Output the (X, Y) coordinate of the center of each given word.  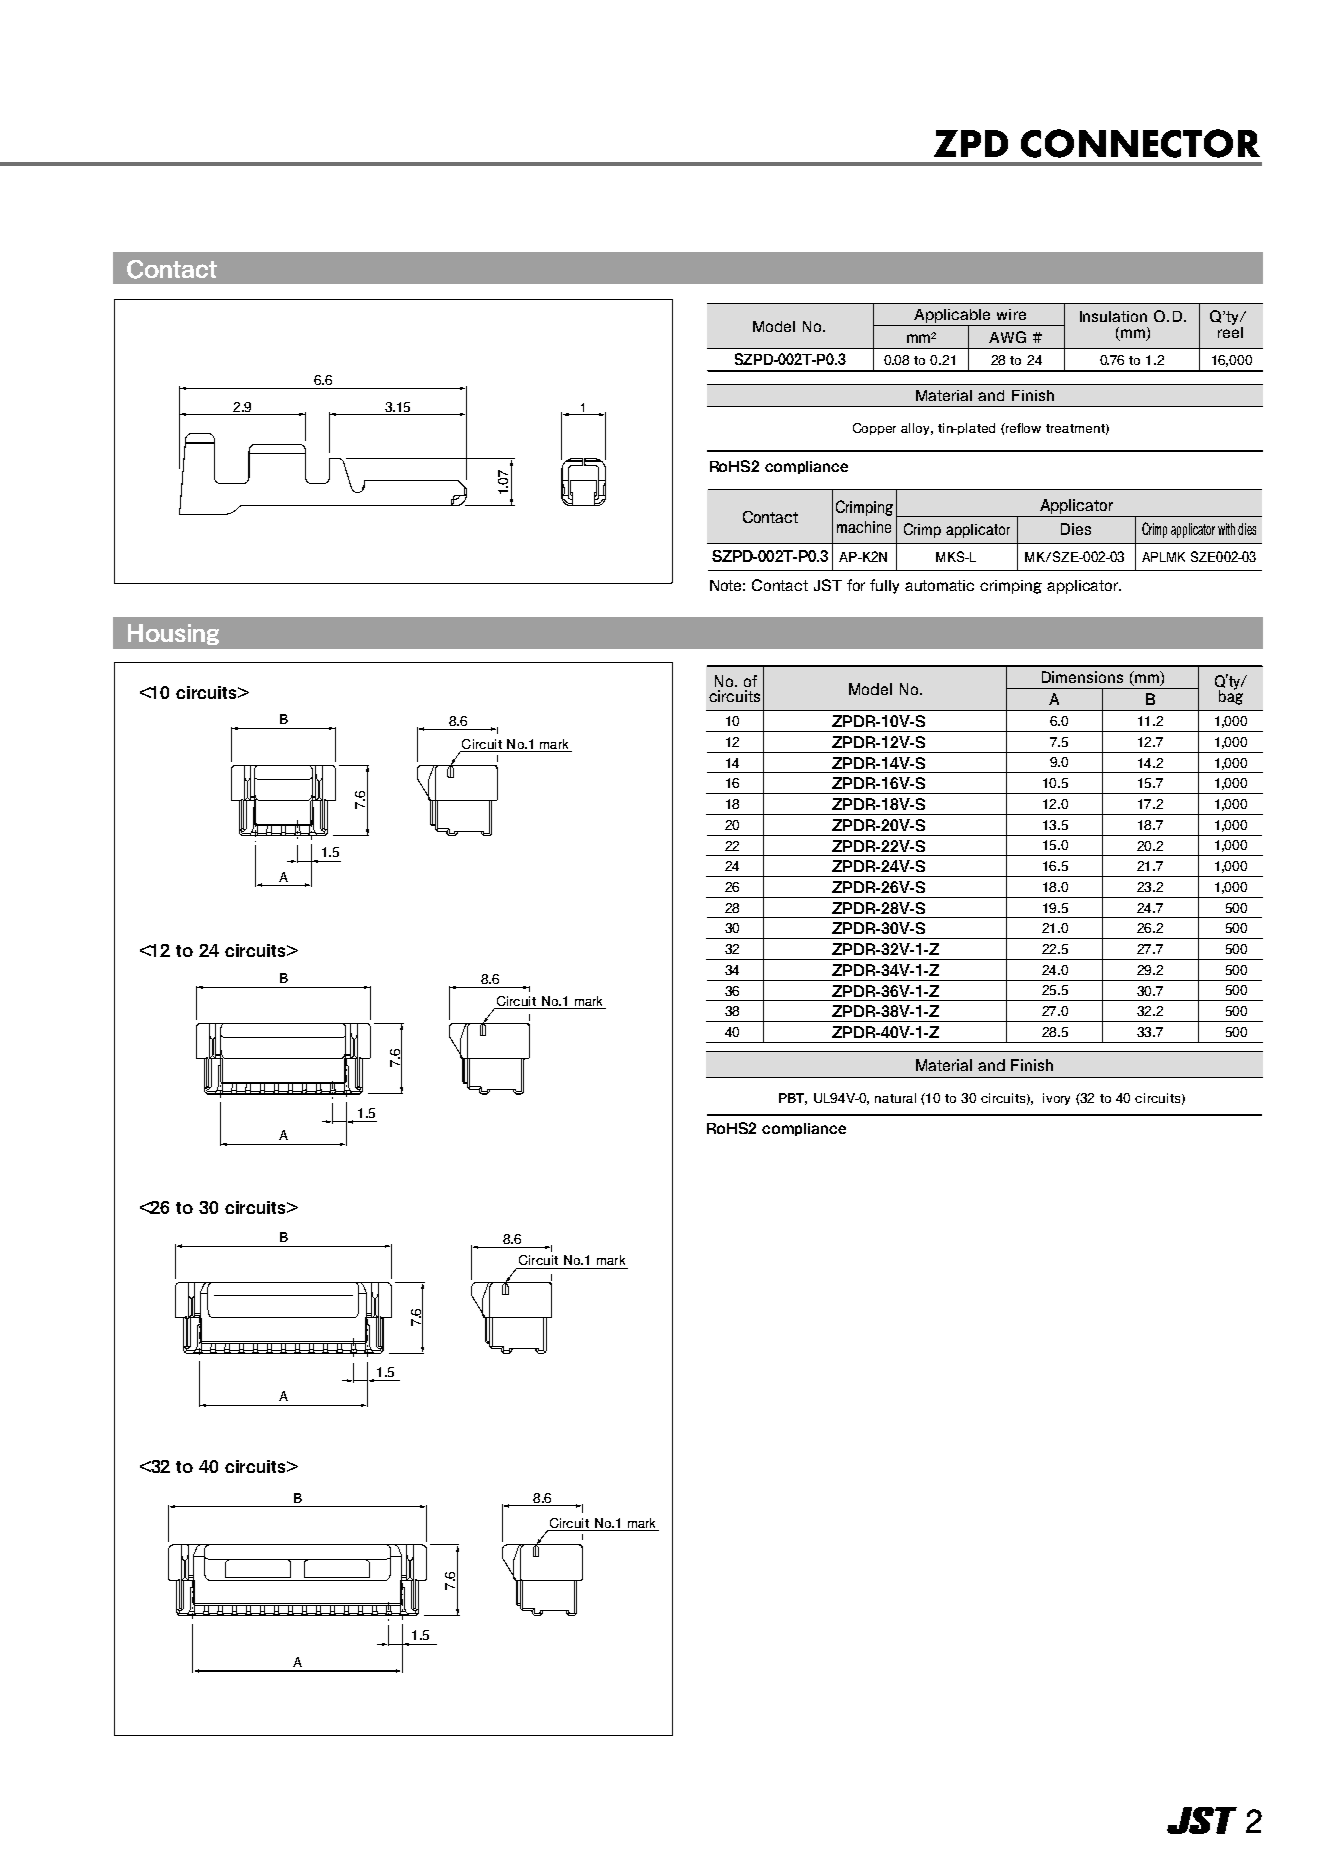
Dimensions (1082, 677)
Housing (173, 634)
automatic (939, 585)
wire (1011, 314)
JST (828, 585)
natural (895, 1098)
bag (1231, 696)
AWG (1007, 337)
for (856, 585)
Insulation (1113, 316)
